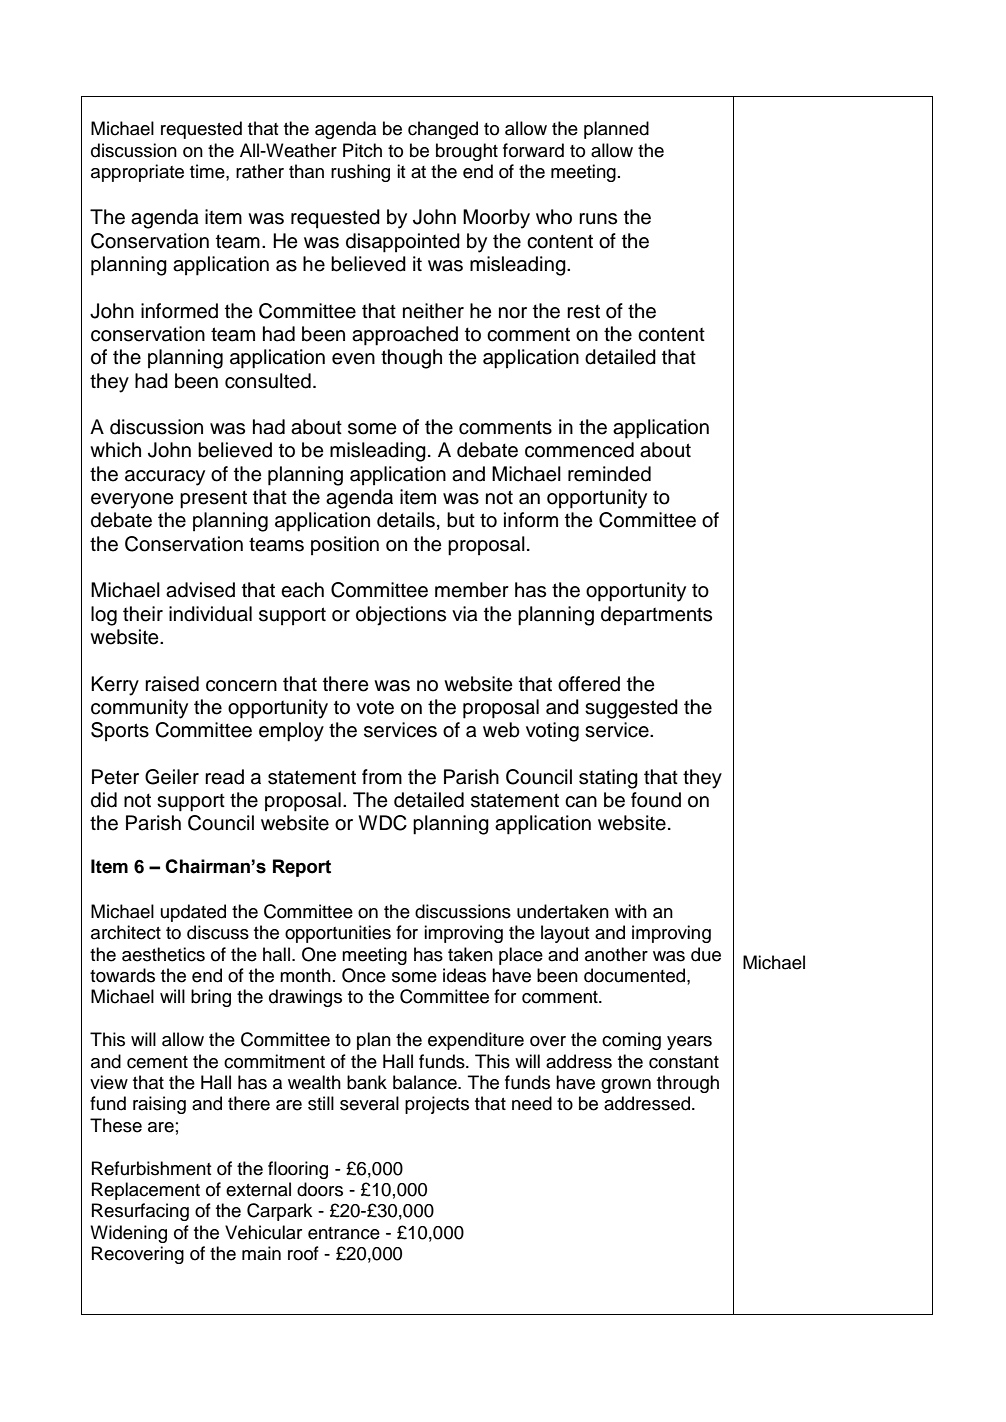 The height and width of the screenshot is (1422, 1006). I want to click on suggested, so click(631, 709).
